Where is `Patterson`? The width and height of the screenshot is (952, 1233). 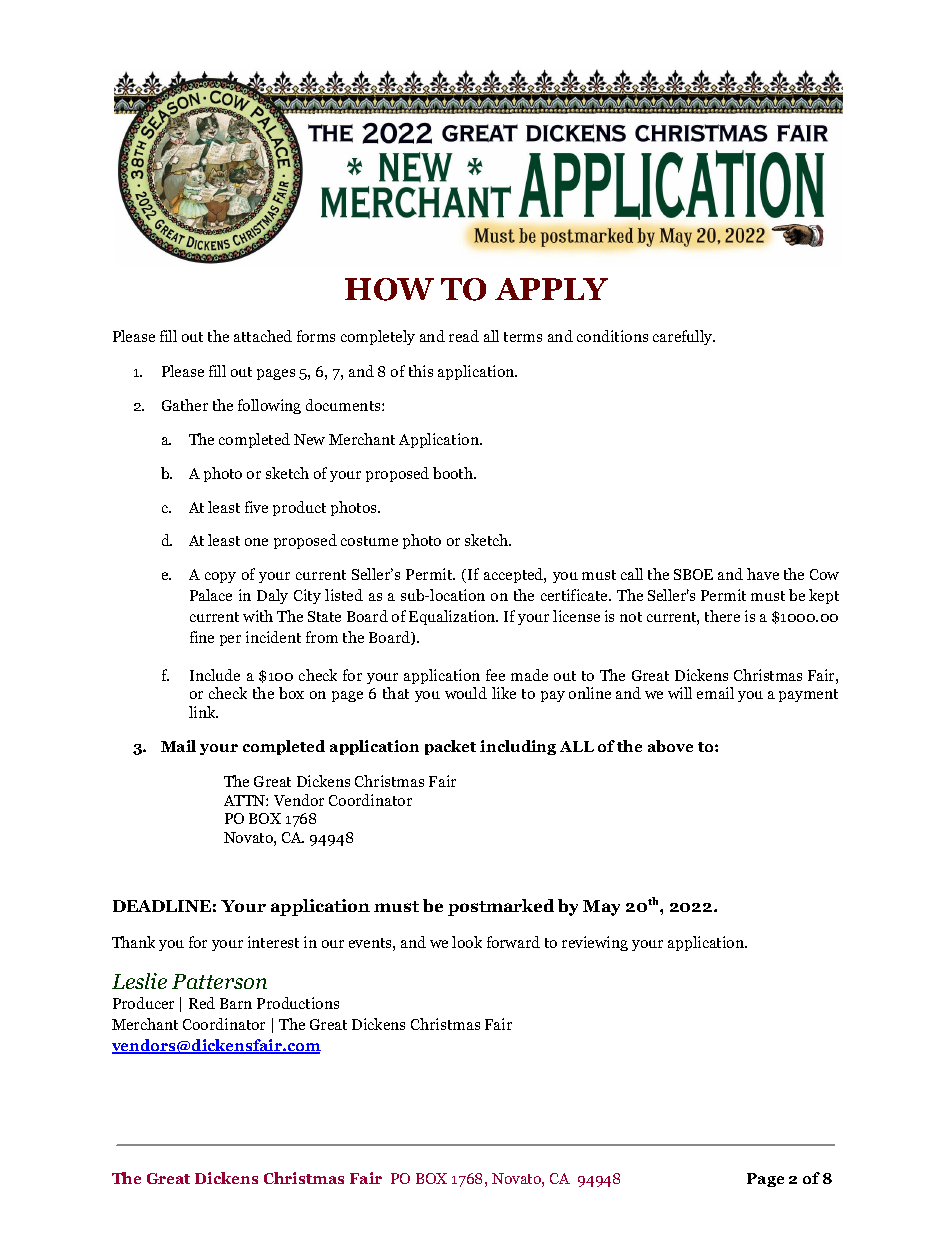
Patterson is located at coordinates (219, 981).
